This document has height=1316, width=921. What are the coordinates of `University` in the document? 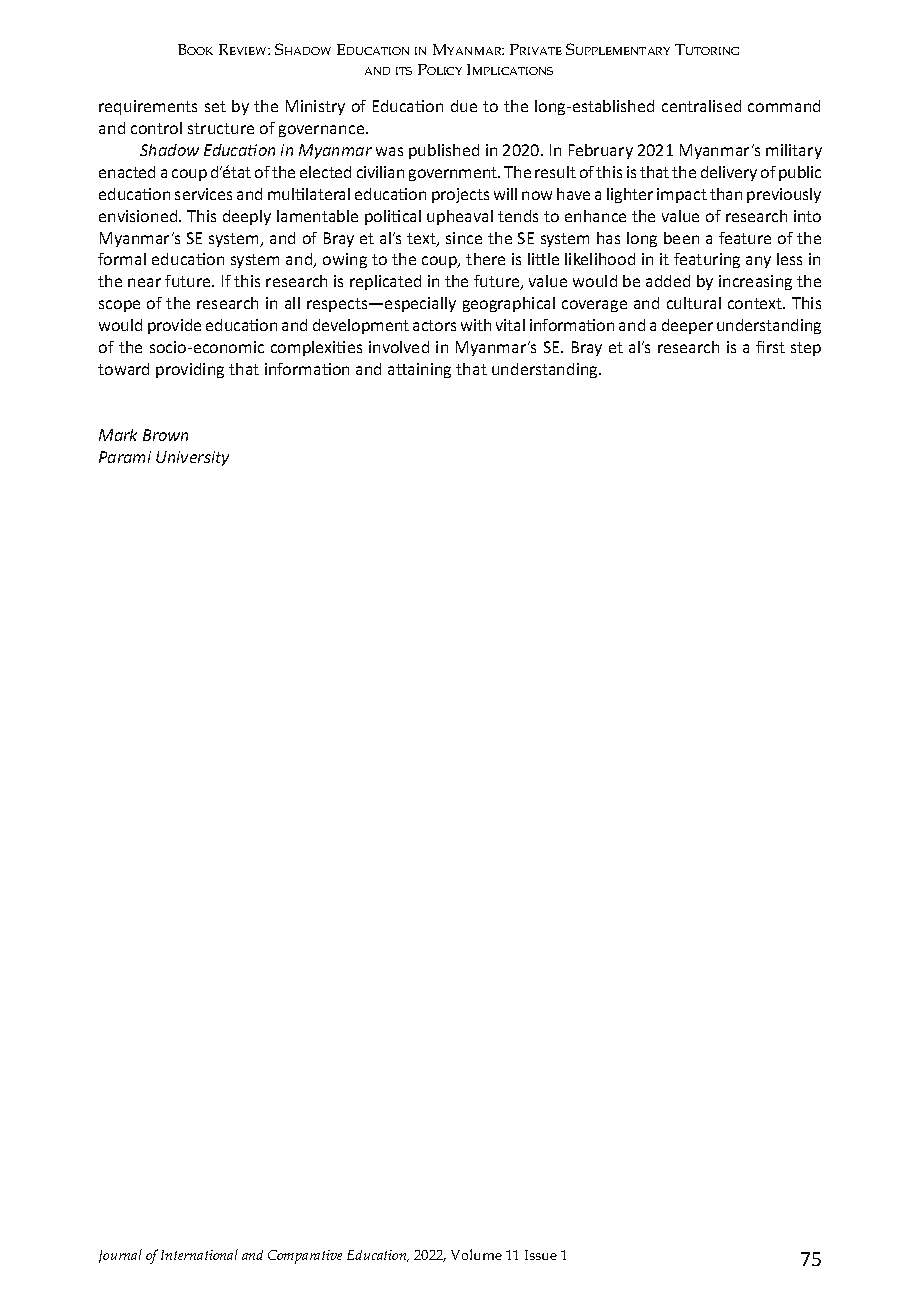 It's located at (192, 458).
